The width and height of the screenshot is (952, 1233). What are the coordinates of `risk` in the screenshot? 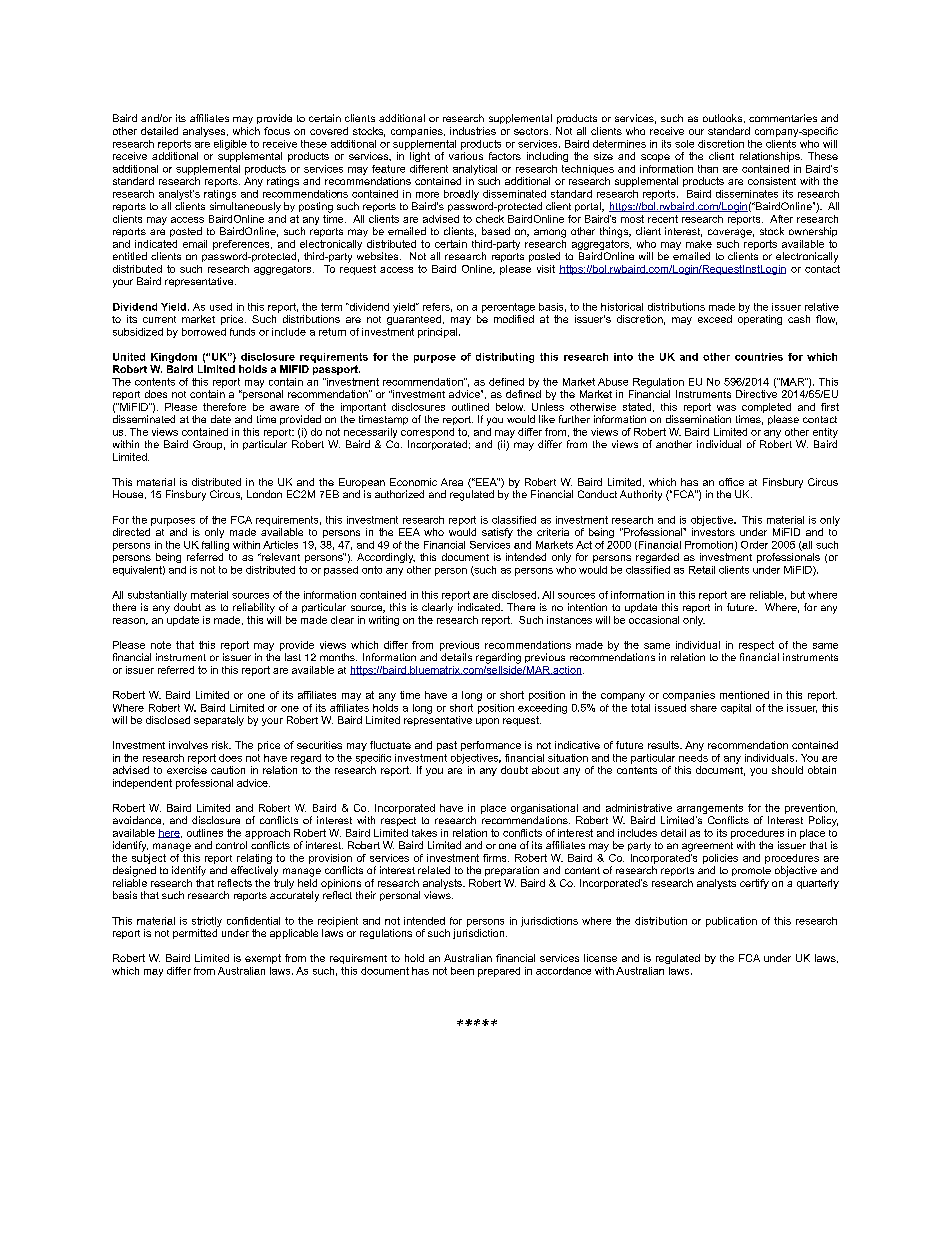 It's located at (221, 745).
